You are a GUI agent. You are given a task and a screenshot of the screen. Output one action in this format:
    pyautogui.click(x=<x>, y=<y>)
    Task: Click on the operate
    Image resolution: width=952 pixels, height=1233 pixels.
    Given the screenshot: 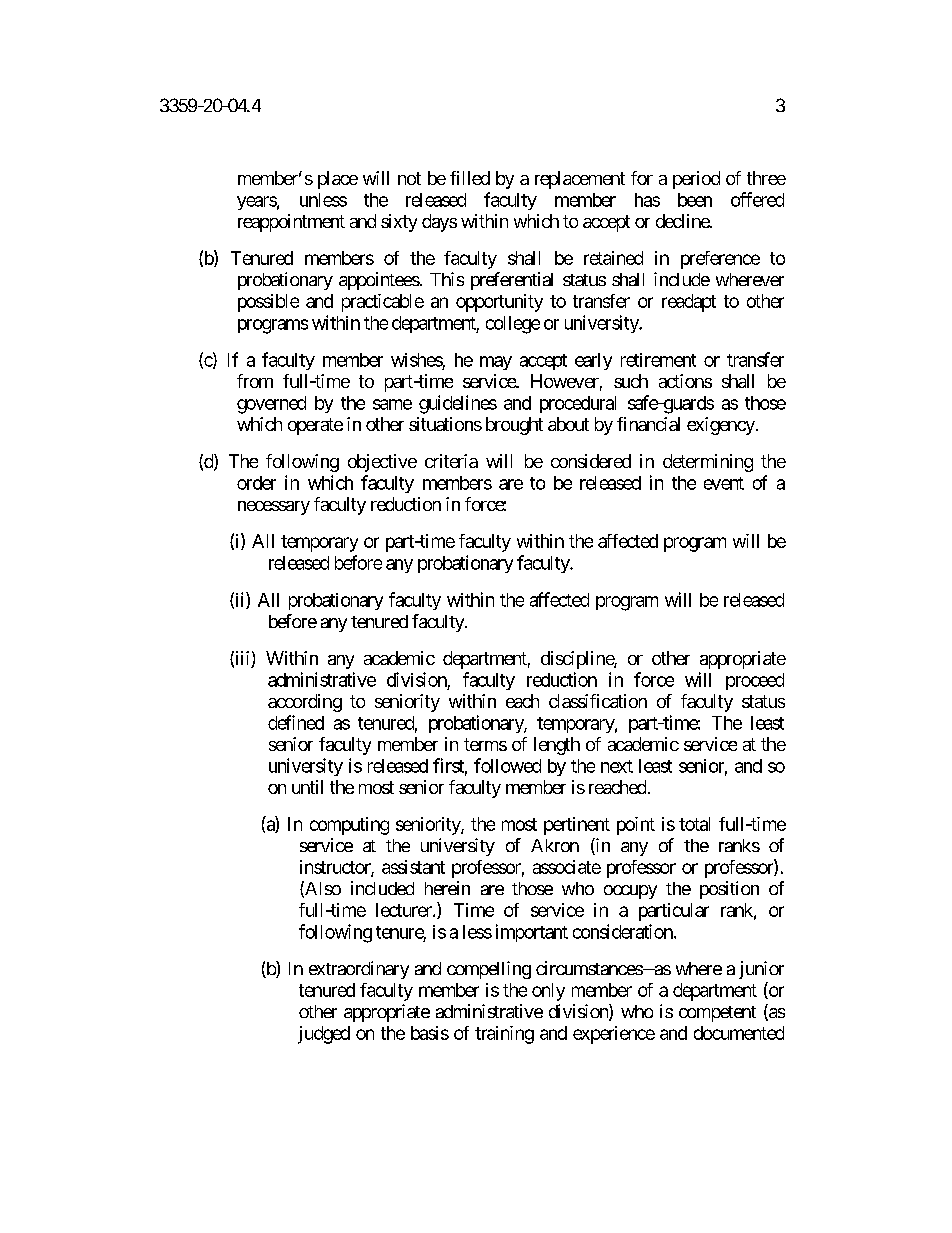 What is the action you would take?
    pyautogui.click(x=315, y=426)
